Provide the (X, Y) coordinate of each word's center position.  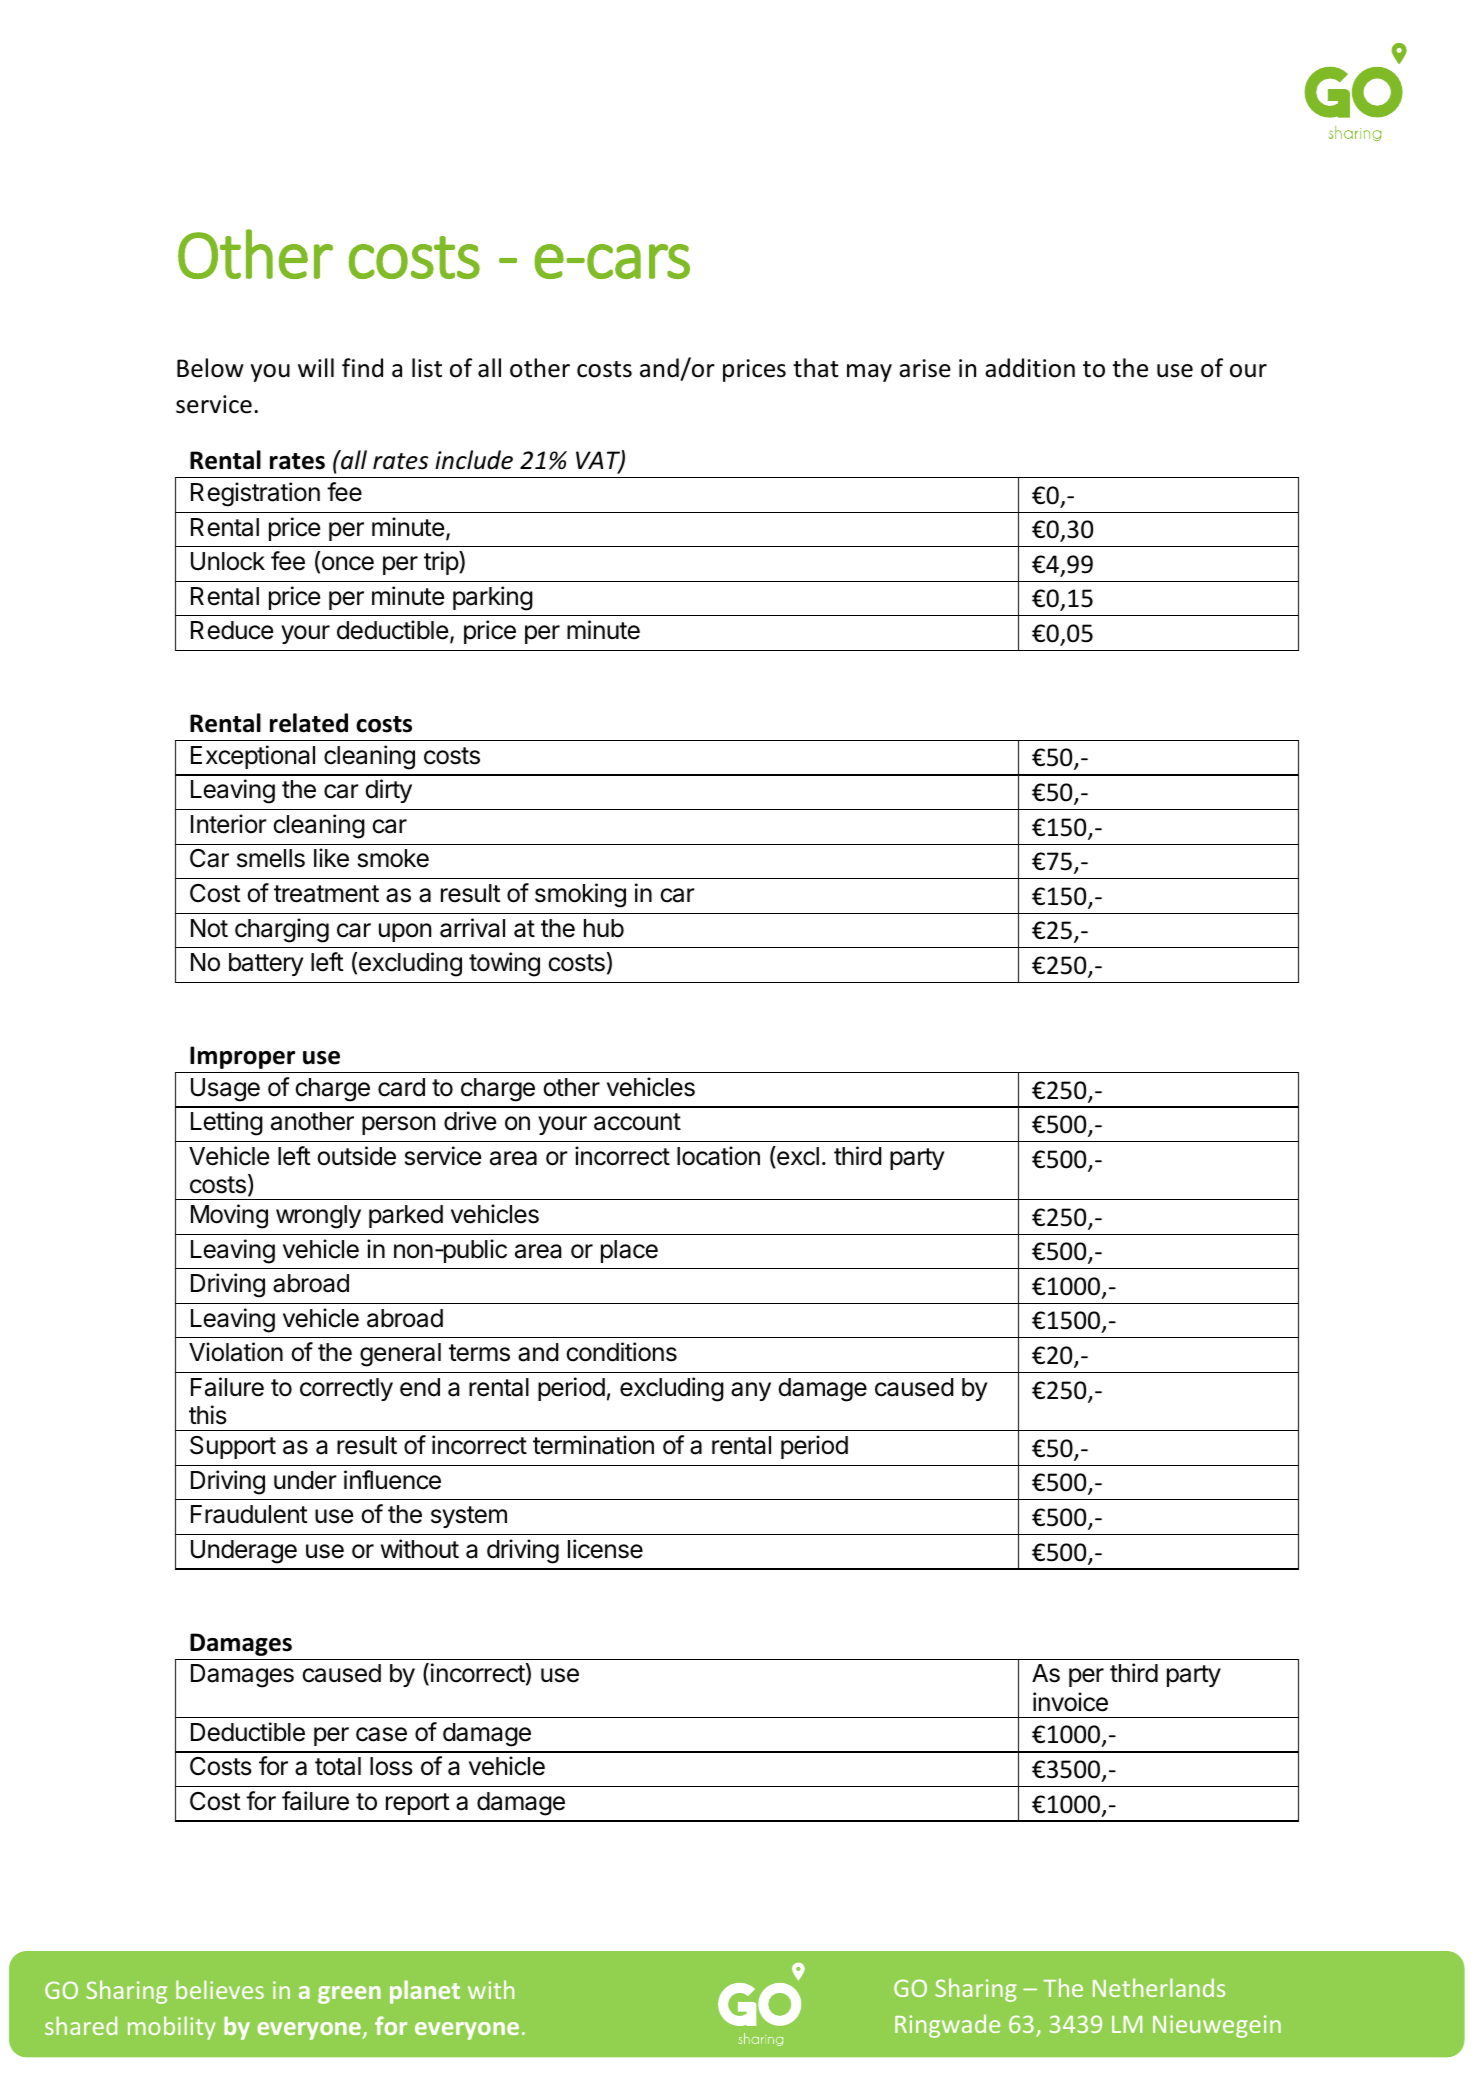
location (718, 1156)
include (474, 460)
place (629, 1251)
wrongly (318, 1217)
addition (1030, 368)
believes (220, 1989)
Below (210, 368)
